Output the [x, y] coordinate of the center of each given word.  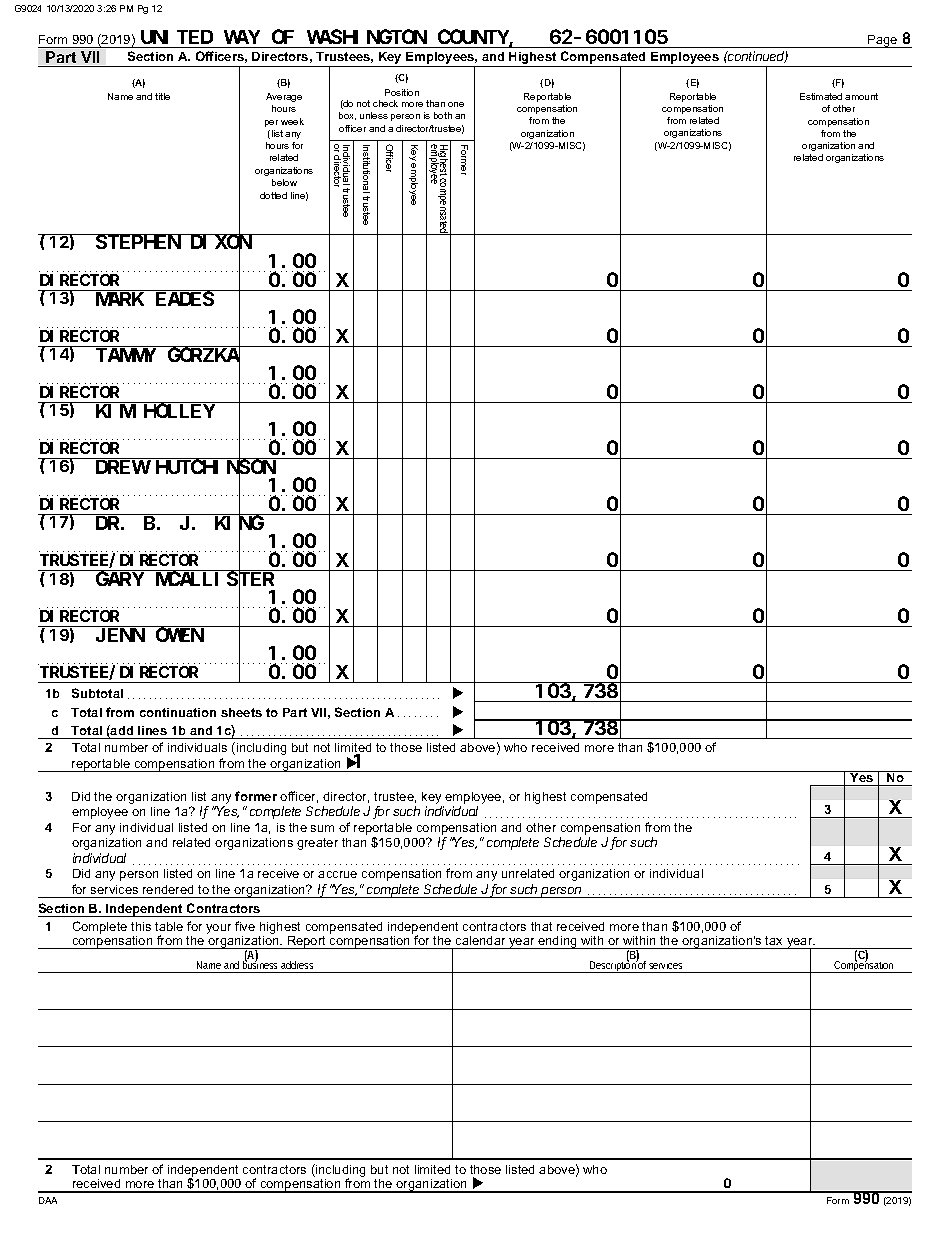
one [456, 104]
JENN [120, 635]
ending [557, 942]
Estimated [821, 96]
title [162, 96]
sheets [241, 712]
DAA [48, 1200]
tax [773, 940]
